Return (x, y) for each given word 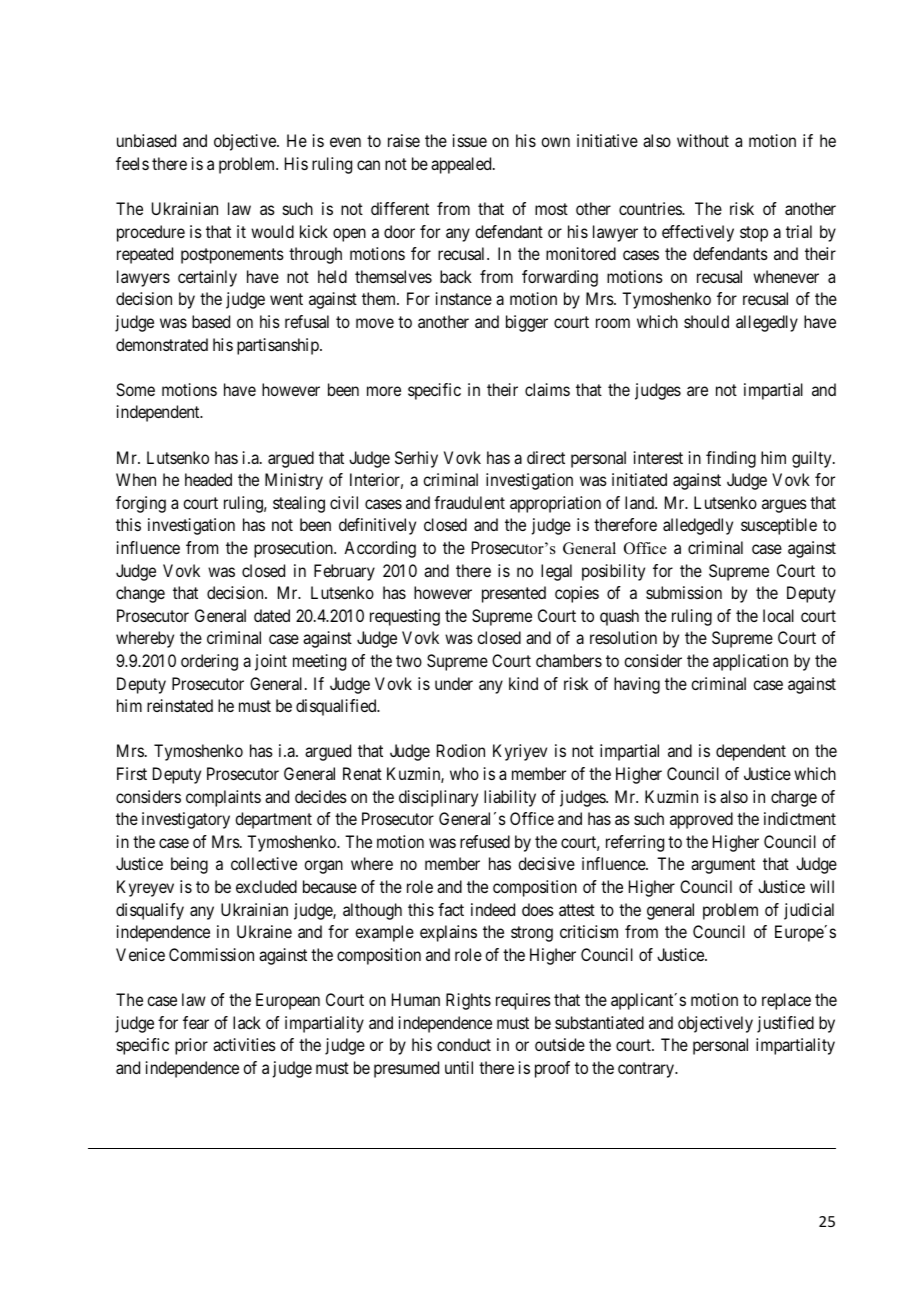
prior (191, 1046)
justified (785, 1024)
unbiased (146, 140)
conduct (464, 1044)
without (703, 140)
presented (514, 594)
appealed (462, 165)
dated (272, 615)
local (778, 615)
